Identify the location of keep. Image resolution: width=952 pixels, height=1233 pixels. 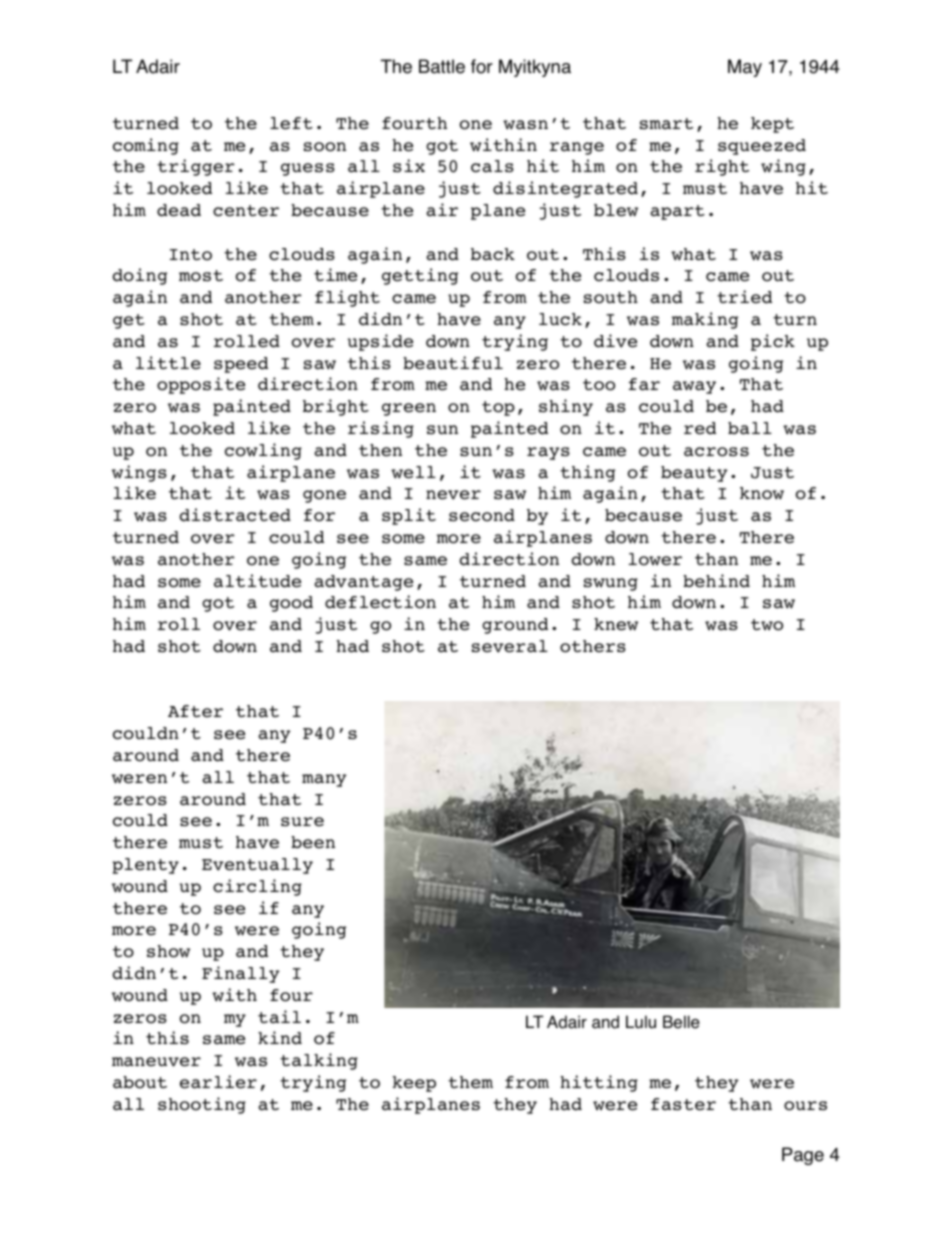
(414, 1084).
